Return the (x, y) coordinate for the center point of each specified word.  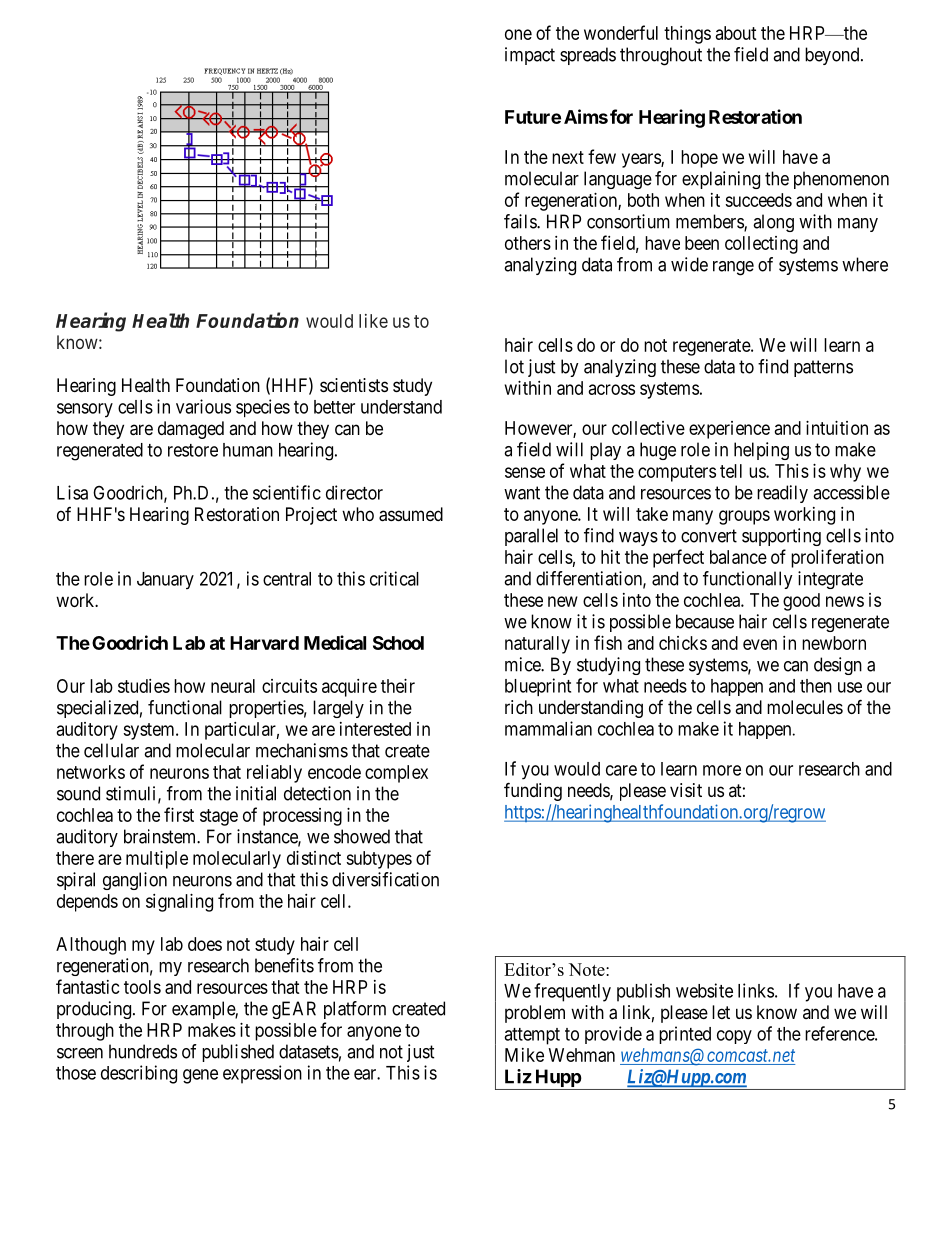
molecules (805, 707)
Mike (524, 1055)
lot (514, 366)
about (736, 33)
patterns (823, 368)
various (203, 406)
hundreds (143, 1051)
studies (144, 686)
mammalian (548, 728)
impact (530, 56)
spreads (588, 56)
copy (734, 1037)
